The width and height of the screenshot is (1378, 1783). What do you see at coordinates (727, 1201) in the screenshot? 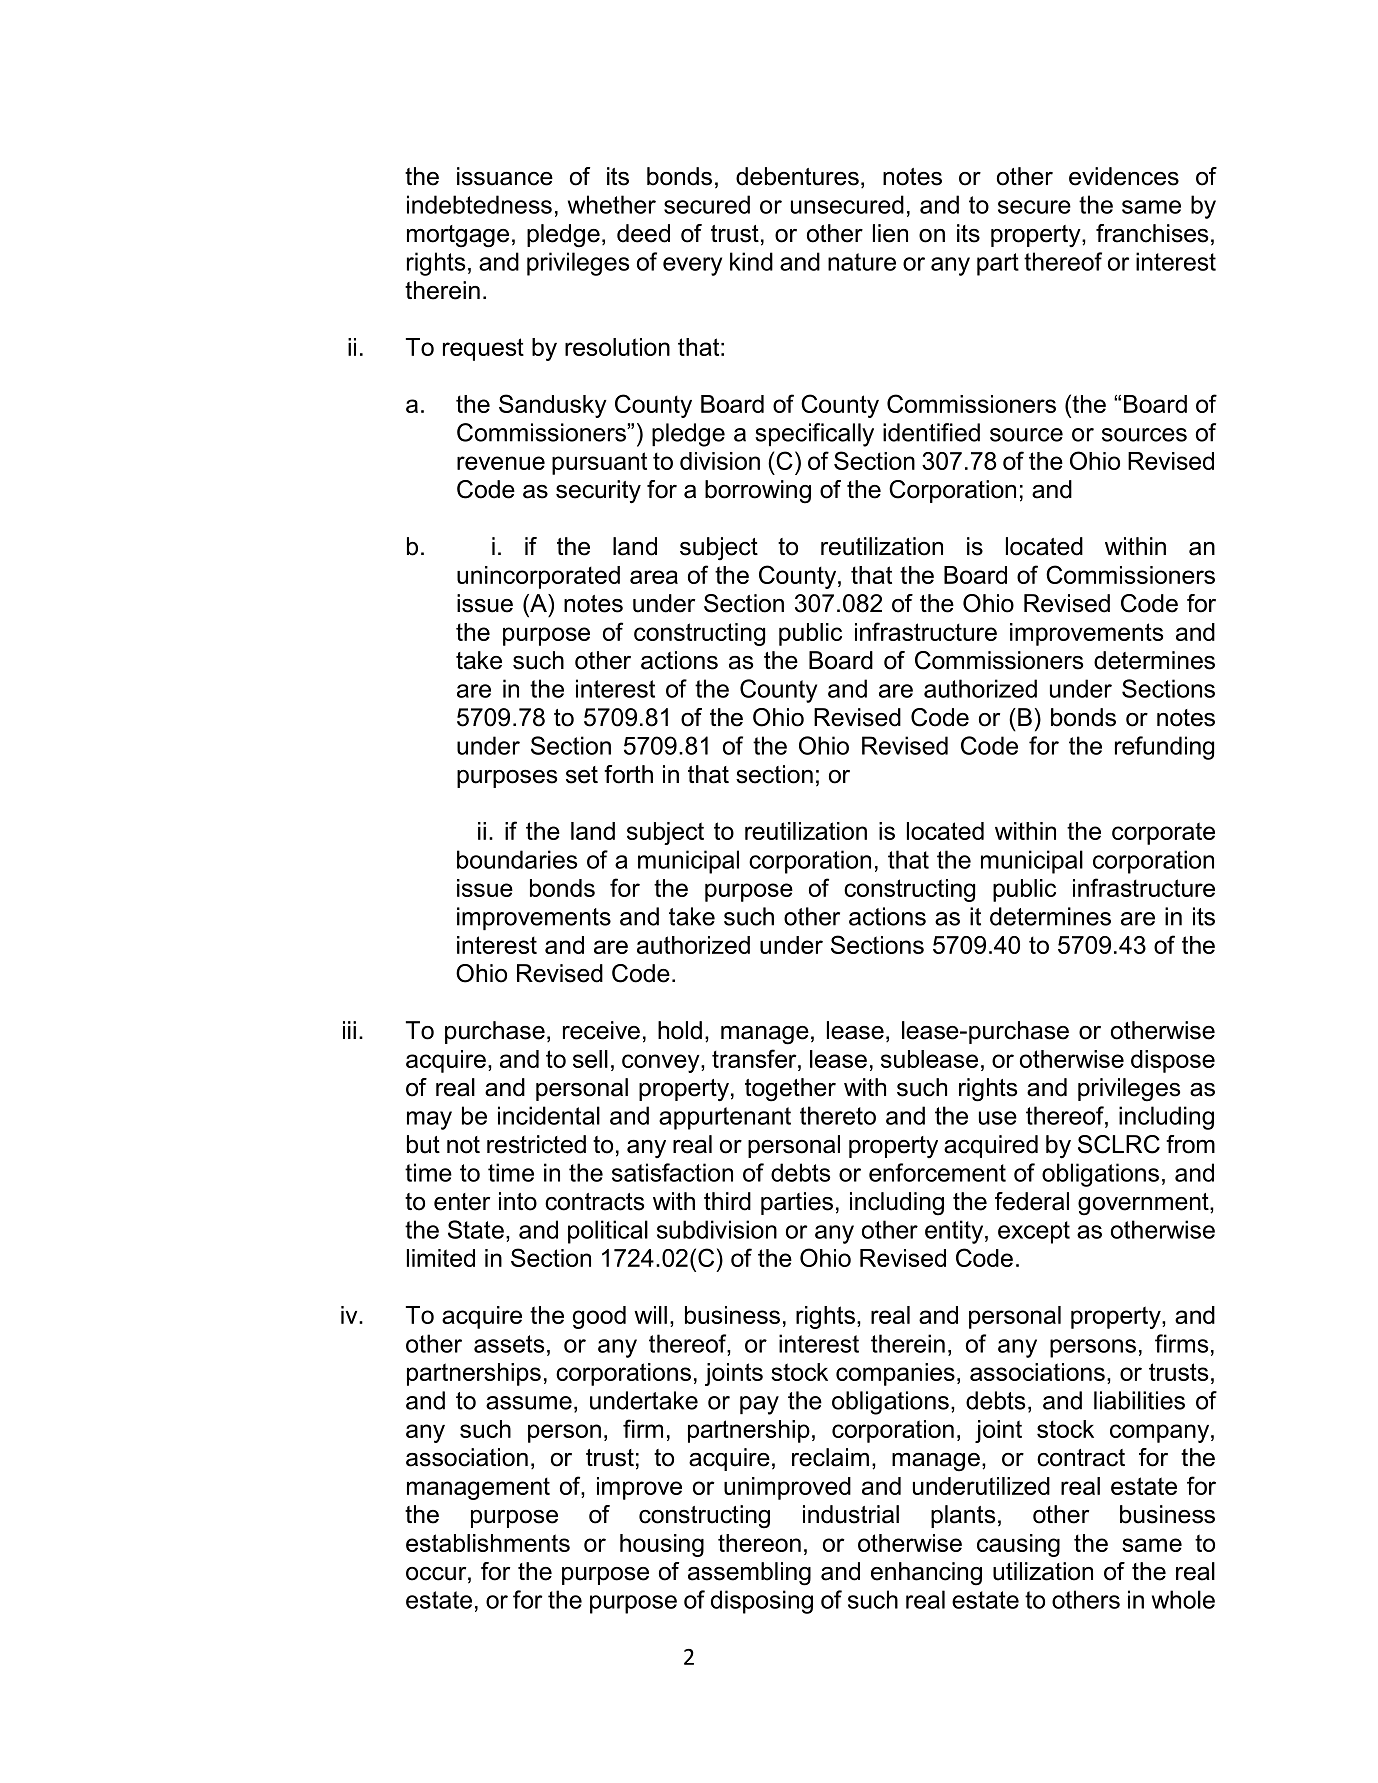
I see `third` at bounding box center [727, 1201].
